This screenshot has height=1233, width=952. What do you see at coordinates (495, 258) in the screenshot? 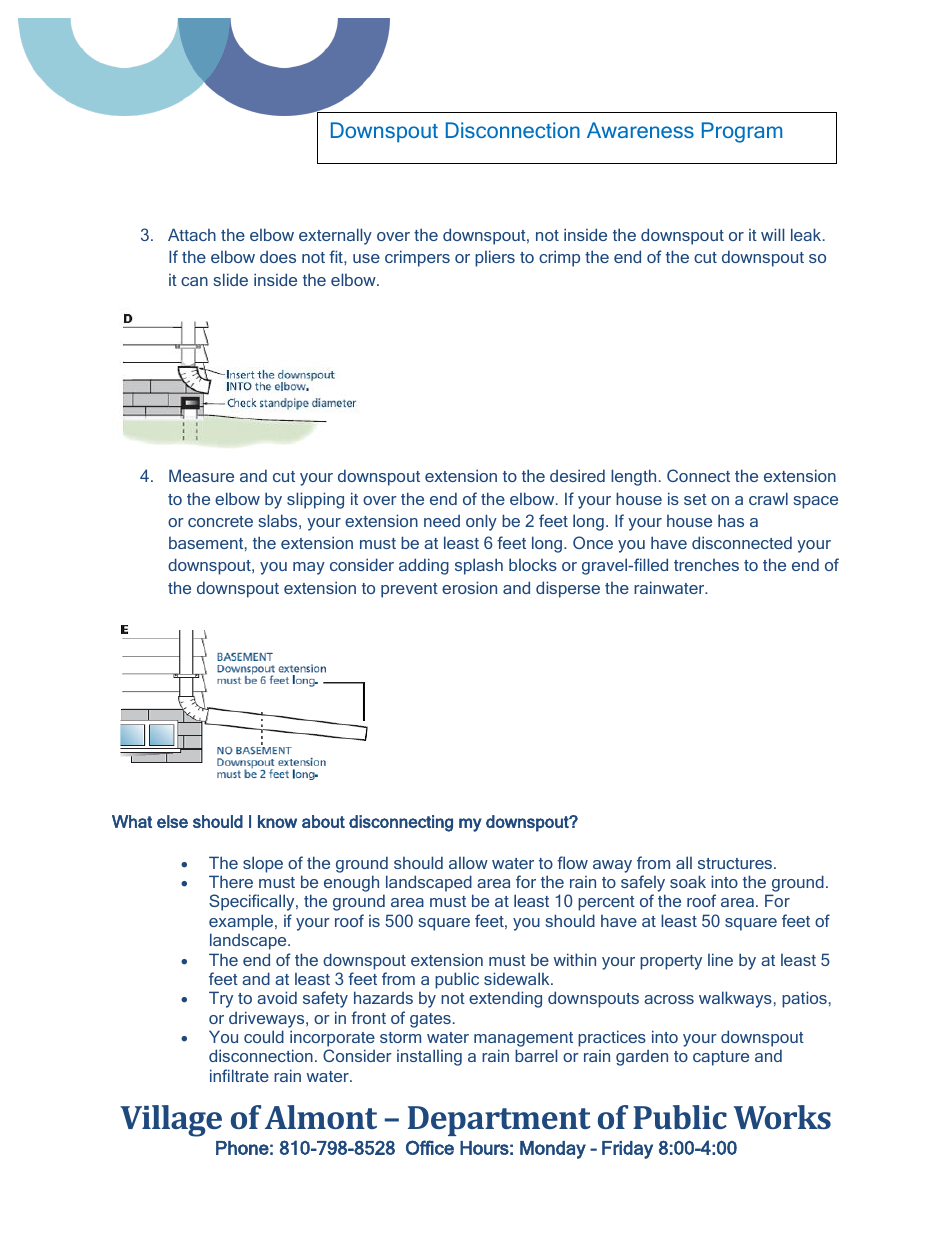
I see `pliers` at bounding box center [495, 258].
